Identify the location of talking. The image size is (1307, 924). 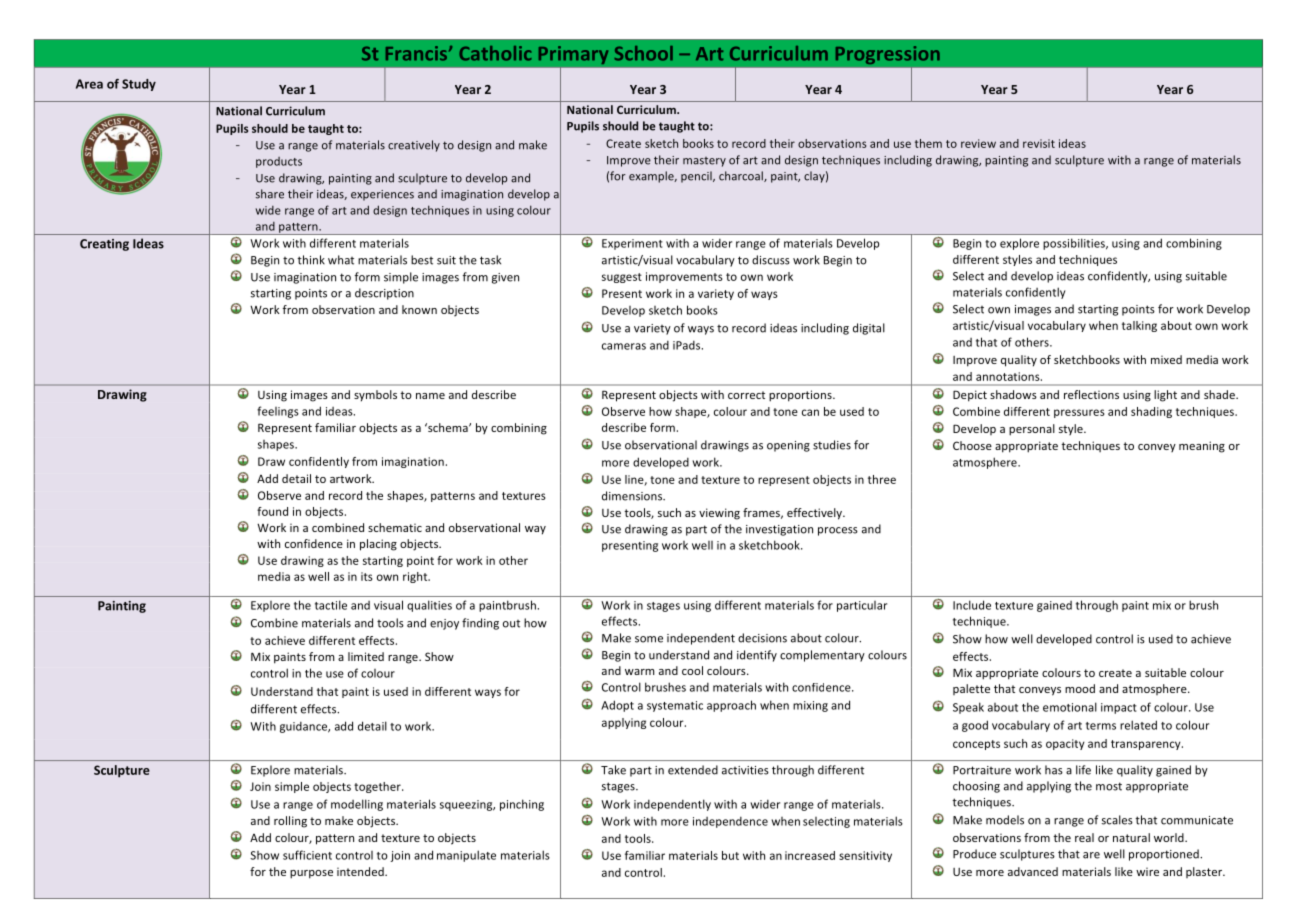
(1139, 326).
